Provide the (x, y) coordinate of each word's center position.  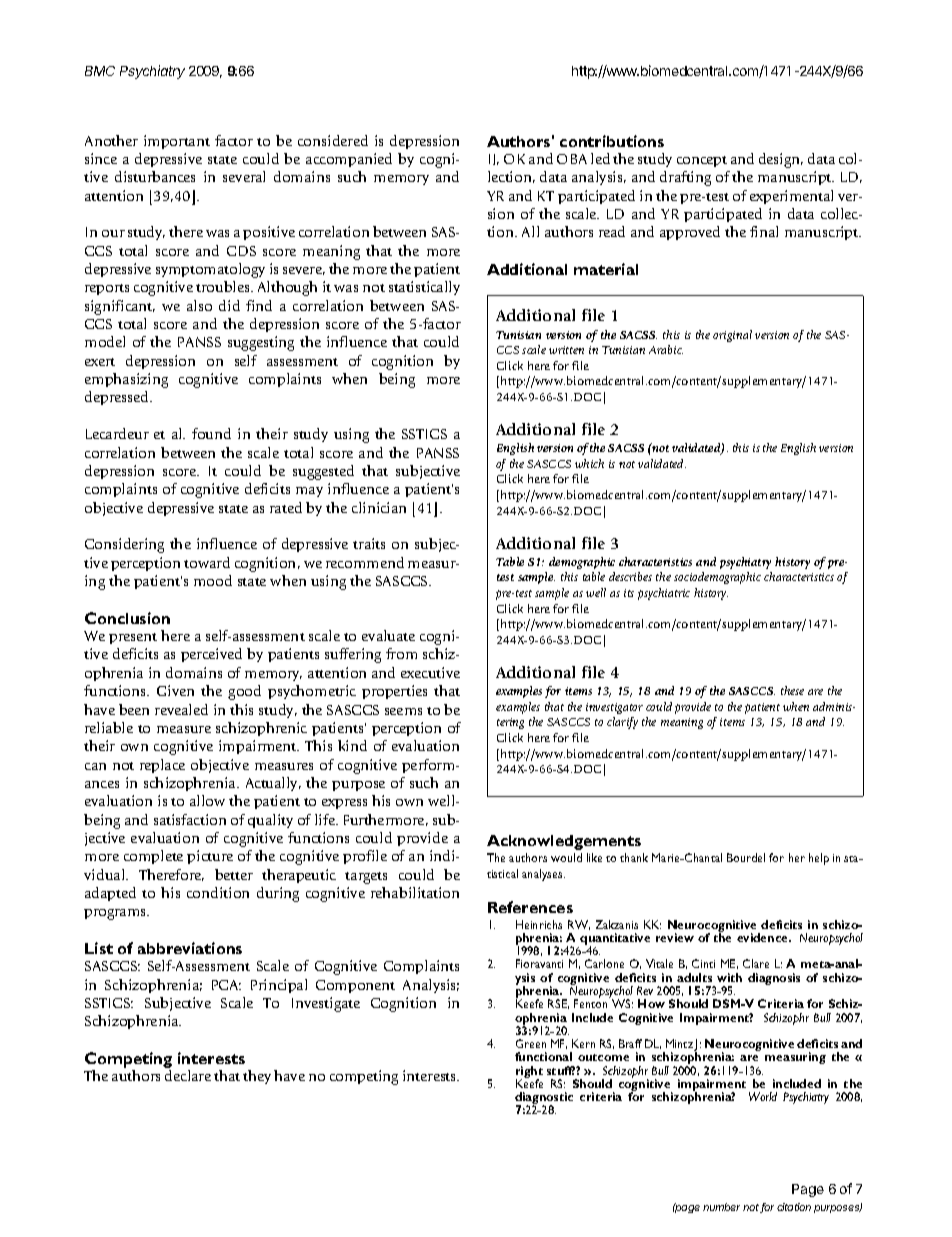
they (257, 1077)
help (819, 859)
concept (702, 161)
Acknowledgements (564, 842)
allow (207, 800)
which (589, 463)
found (211, 433)
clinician (379, 507)
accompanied (349, 160)
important (177, 142)
